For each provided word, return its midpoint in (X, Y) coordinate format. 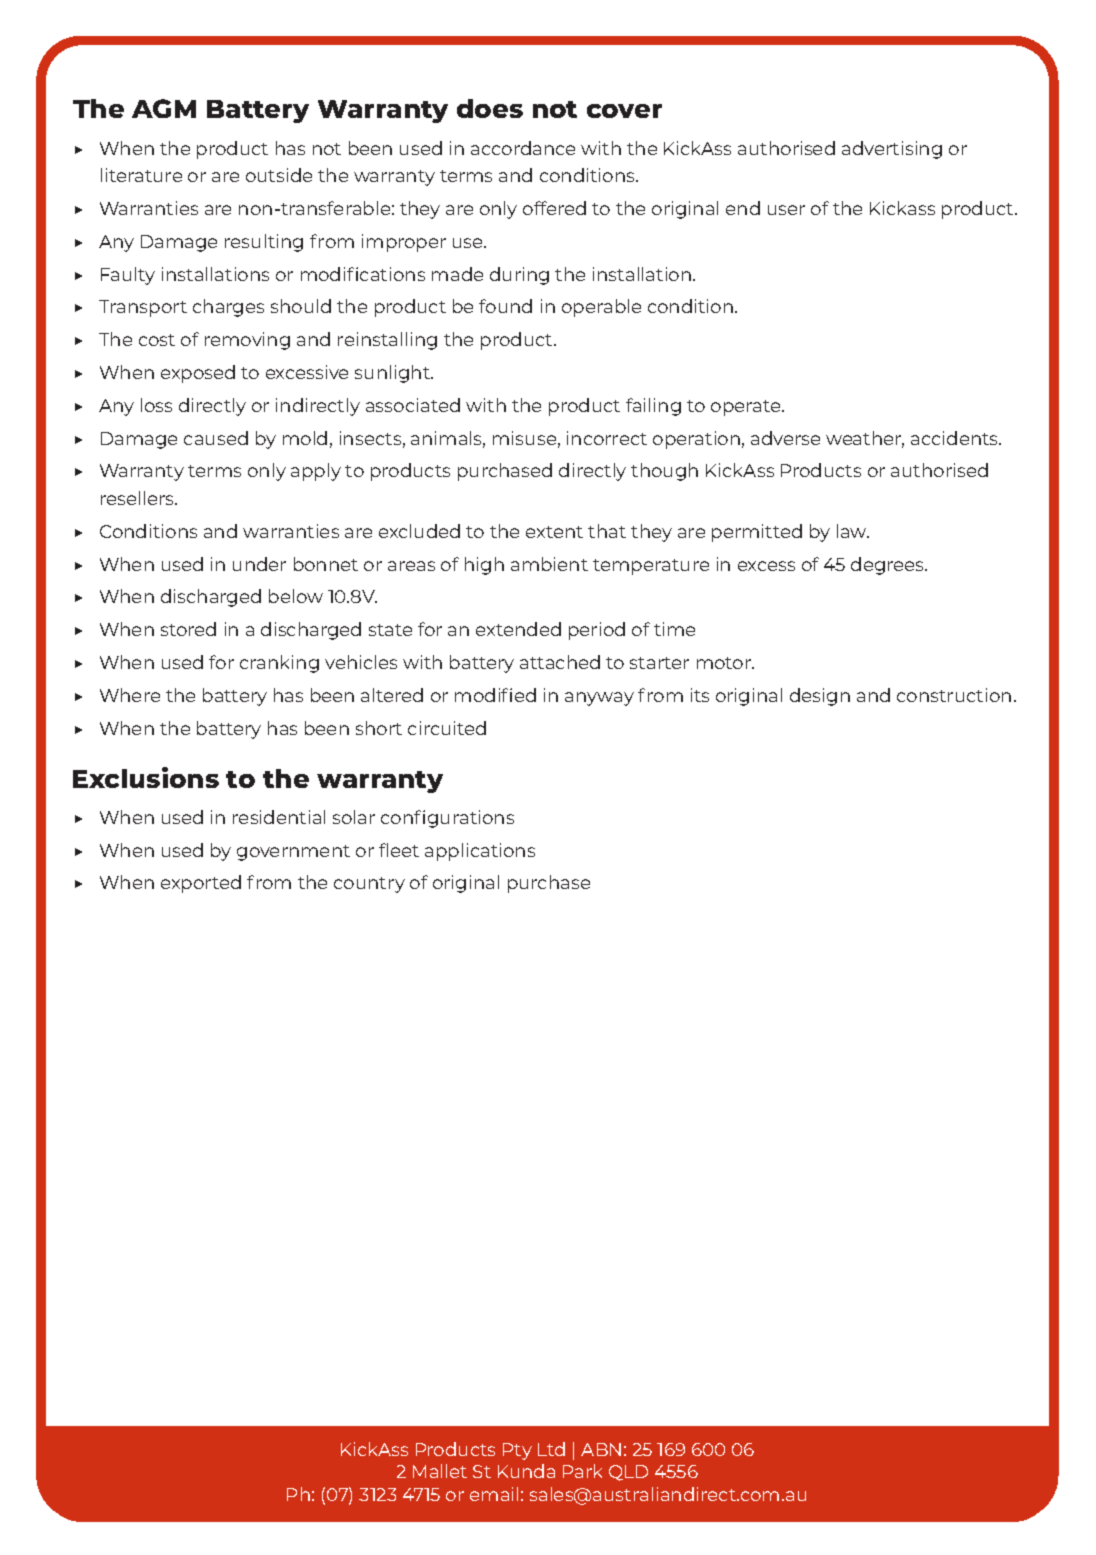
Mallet (440, 1471)
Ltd (551, 1449)
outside (279, 175)
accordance (523, 148)
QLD (628, 1473)
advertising (892, 150)
